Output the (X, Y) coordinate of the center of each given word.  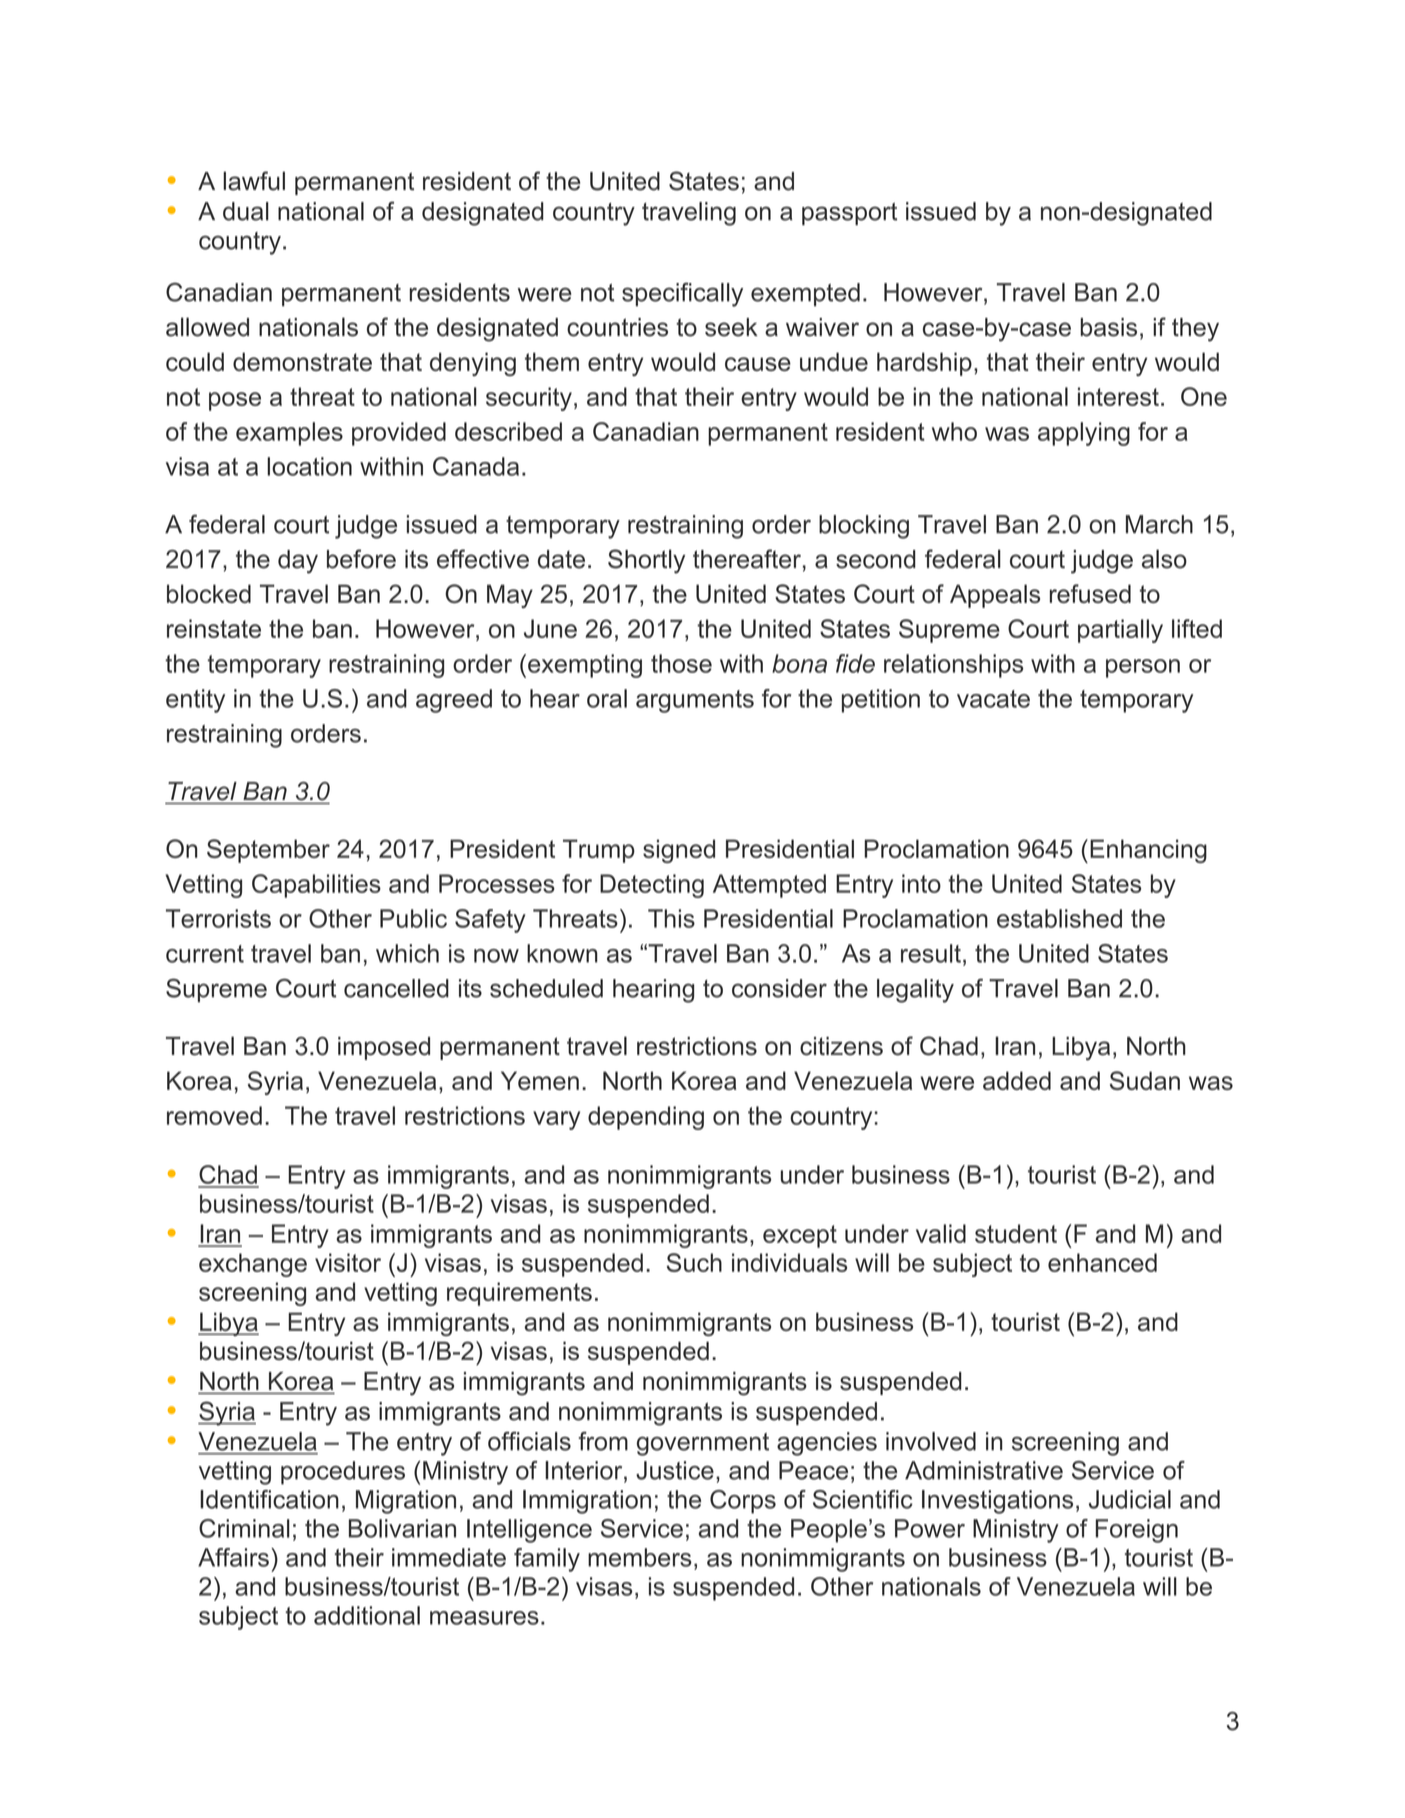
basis (1109, 327)
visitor (348, 1262)
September (268, 851)
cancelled (396, 988)
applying (1084, 434)
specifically (682, 295)
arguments (695, 701)
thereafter (747, 559)
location (309, 466)
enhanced (1102, 1262)
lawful (254, 181)
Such (694, 1262)
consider (779, 988)
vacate (993, 699)
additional (367, 1615)
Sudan (1145, 1080)
